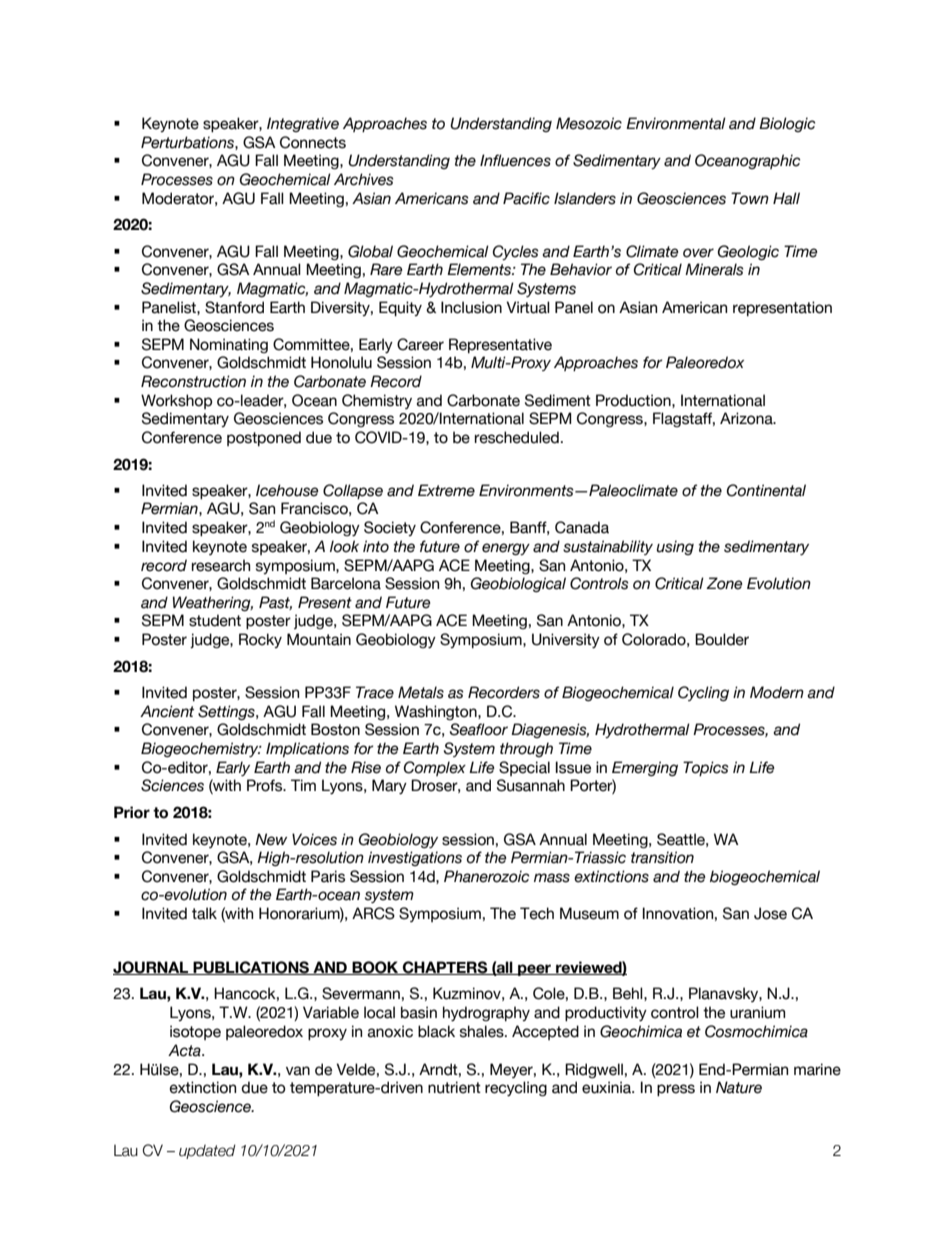  I want to click on Integrative, so click(303, 124).
